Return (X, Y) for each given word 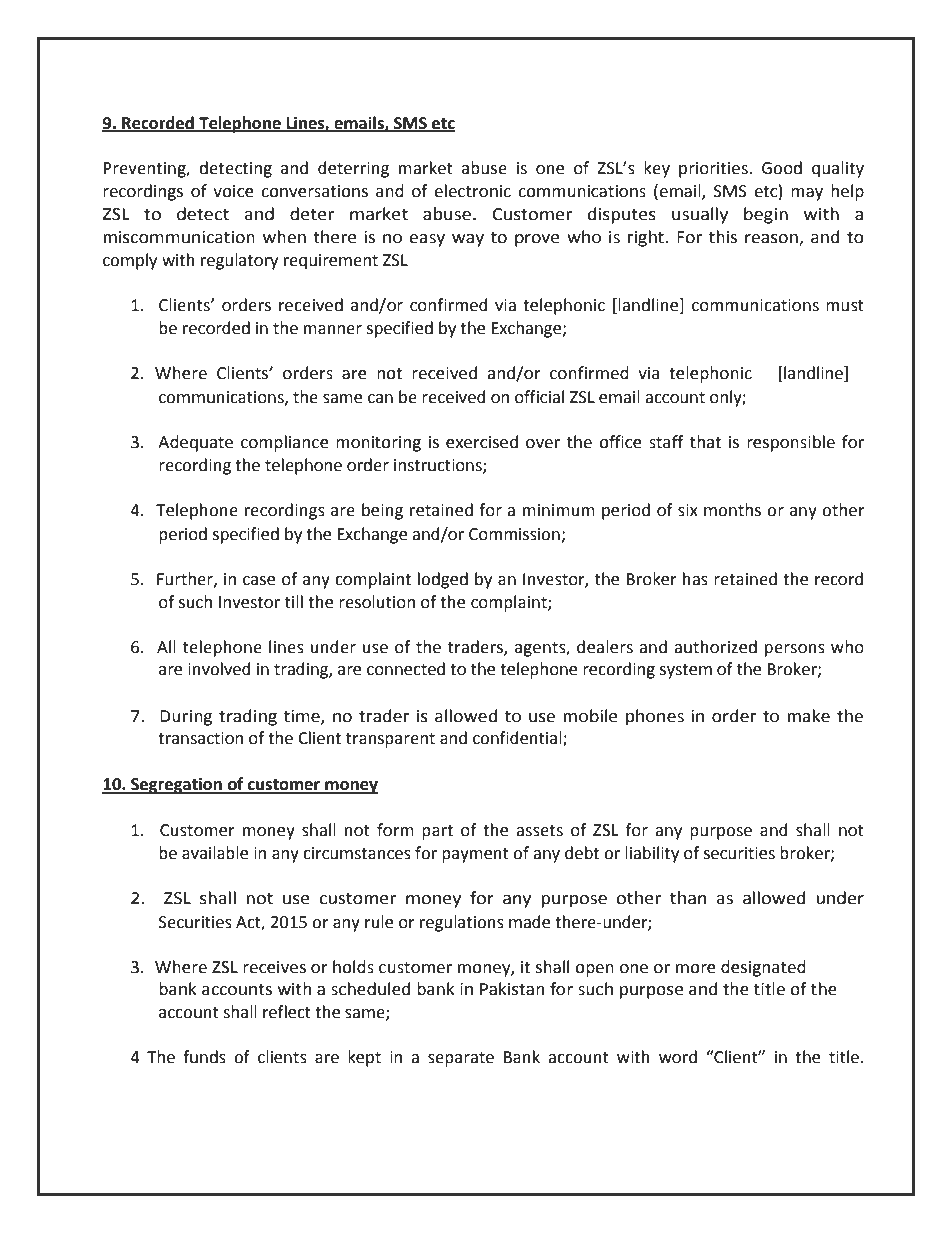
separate (461, 1059)
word (678, 1057)
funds (204, 1057)
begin (766, 215)
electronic (472, 191)
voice (233, 191)
